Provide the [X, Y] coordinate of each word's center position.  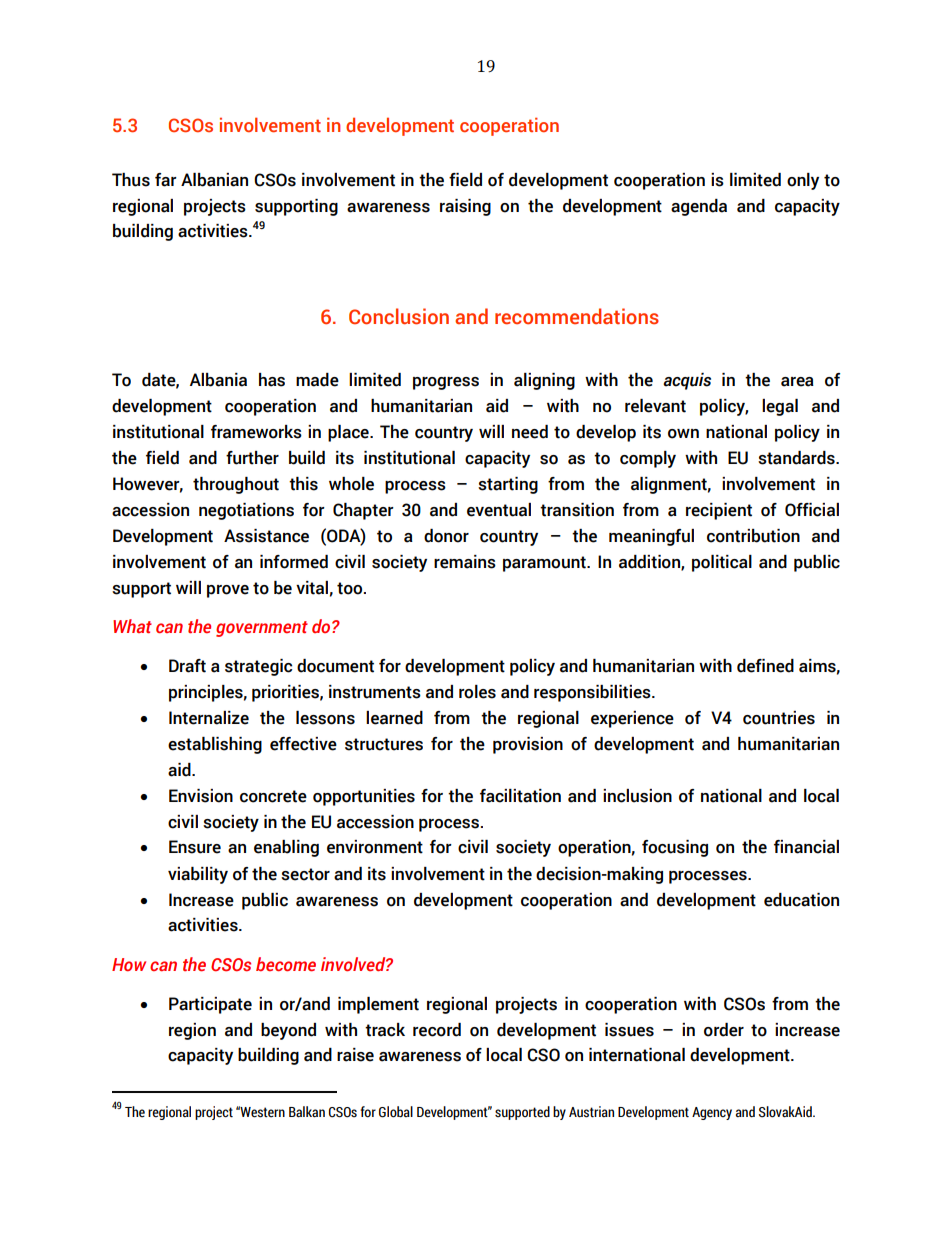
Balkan [307, 1112]
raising [465, 207]
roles [477, 692]
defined [765, 666]
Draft [187, 666]
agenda [699, 207]
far [166, 180]
